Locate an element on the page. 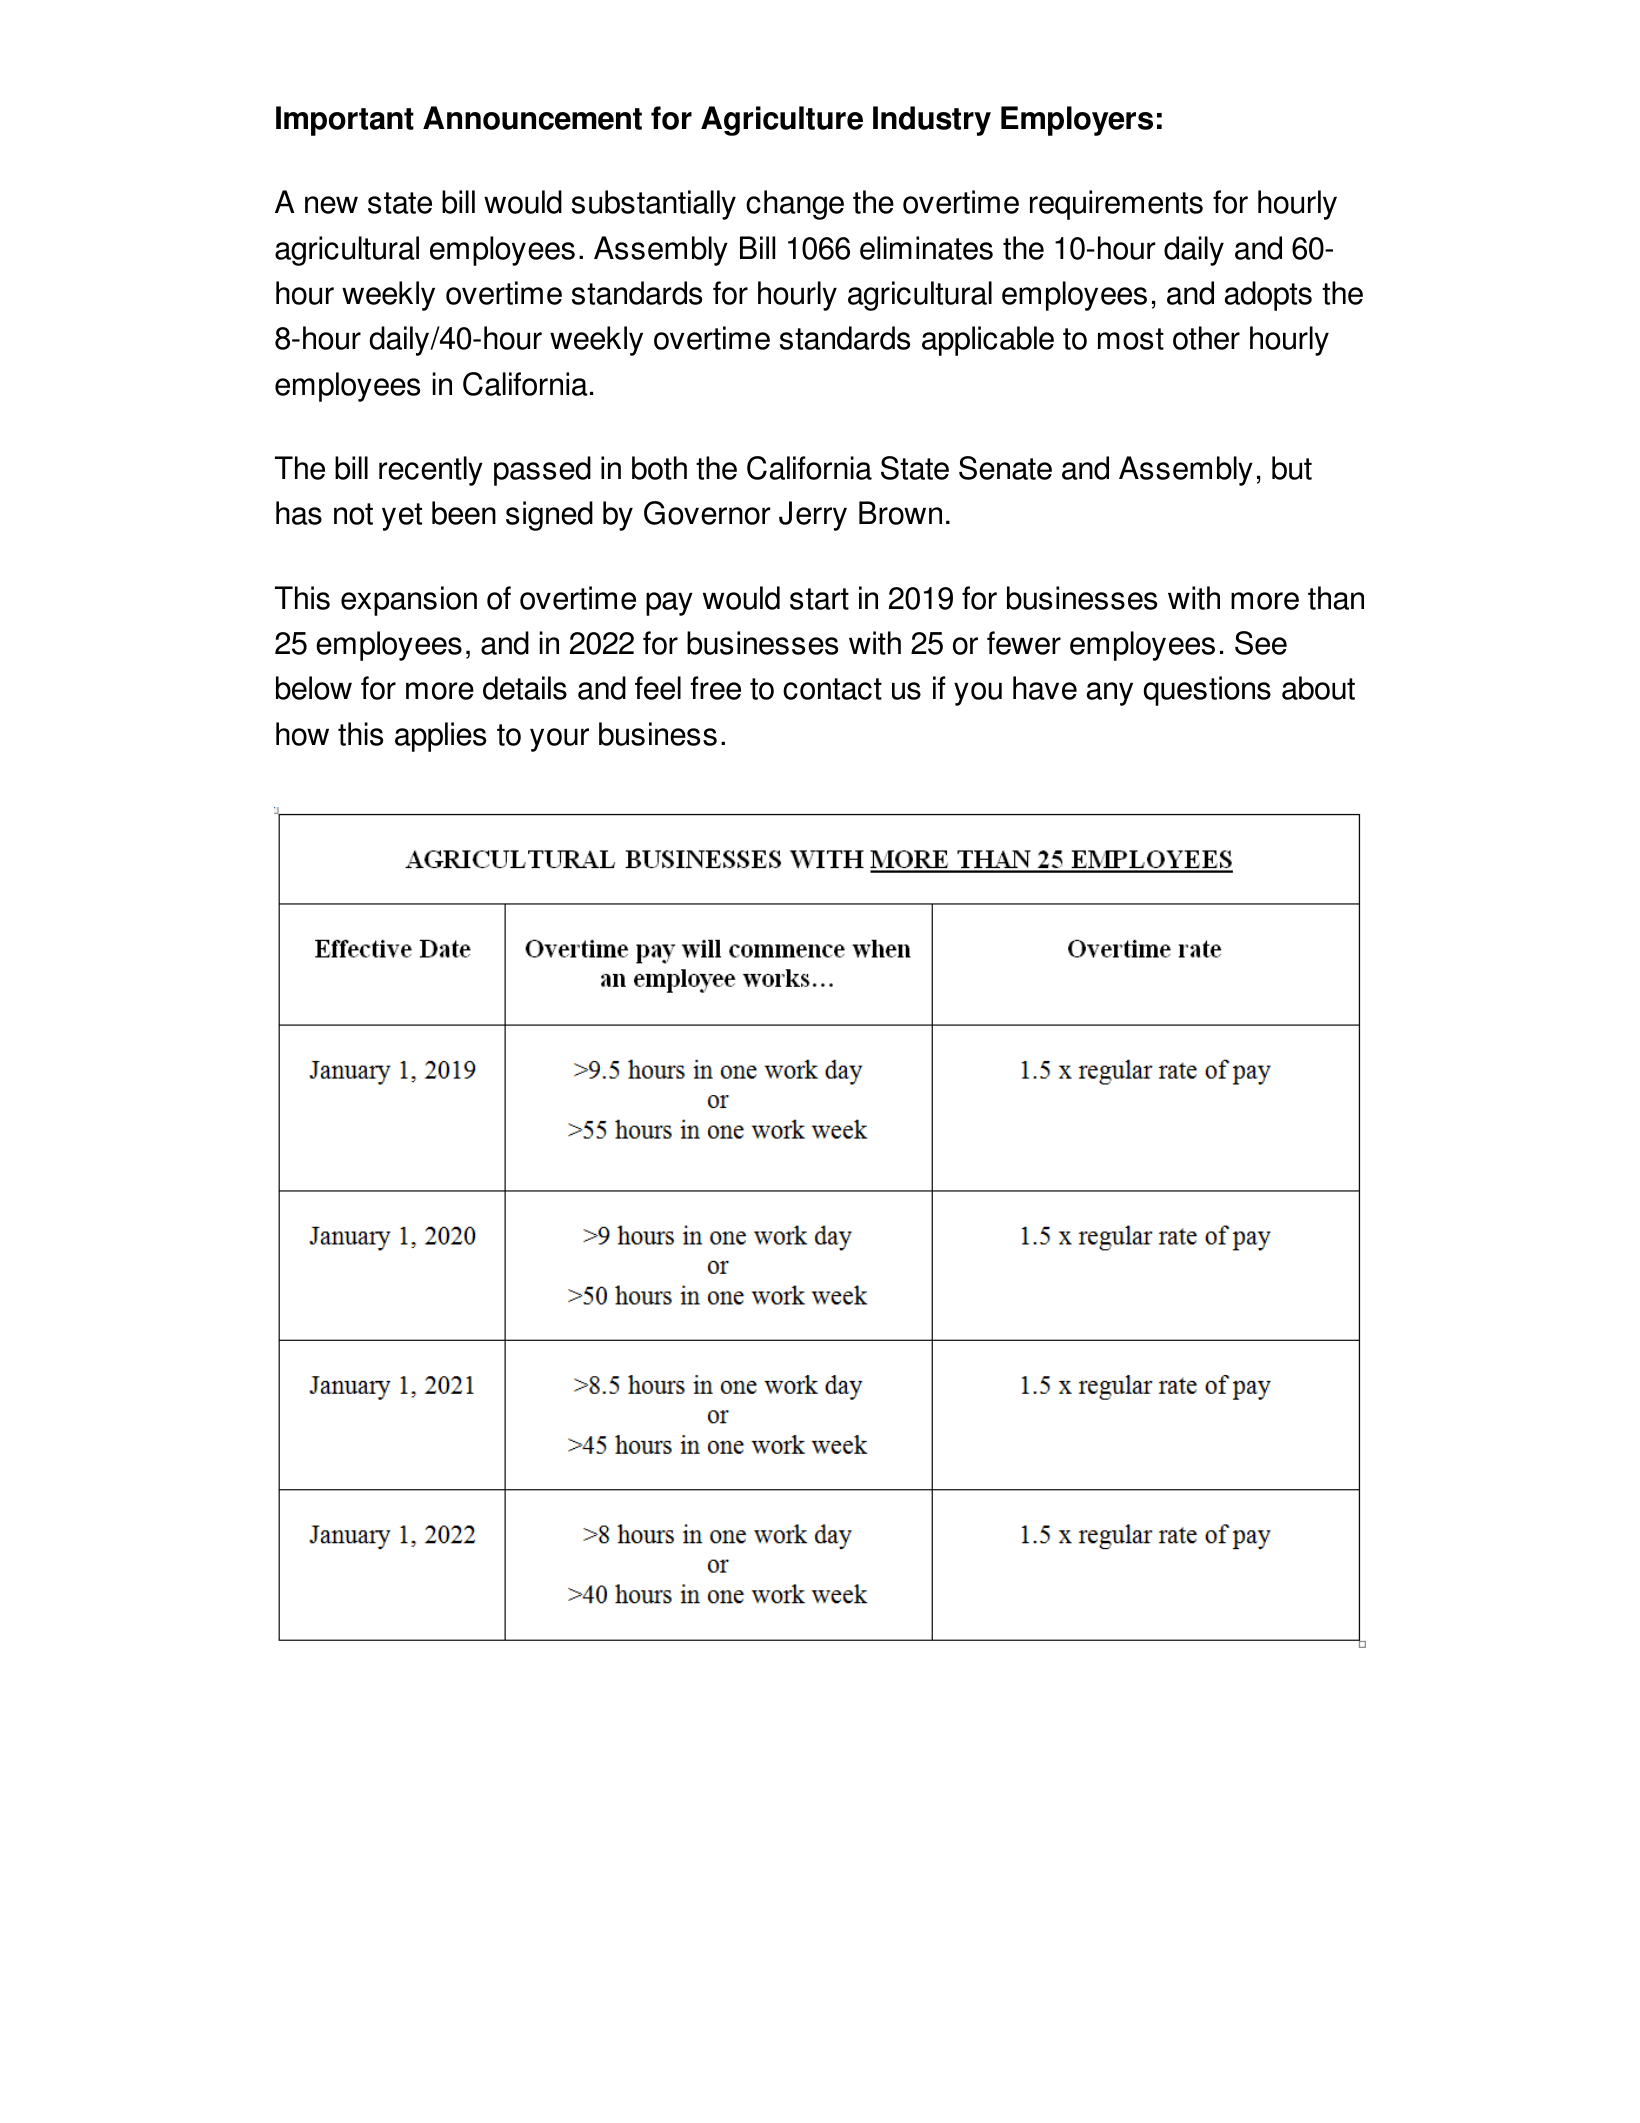 This page has width=1640, height=2123. questions is located at coordinates (1207, 691).
